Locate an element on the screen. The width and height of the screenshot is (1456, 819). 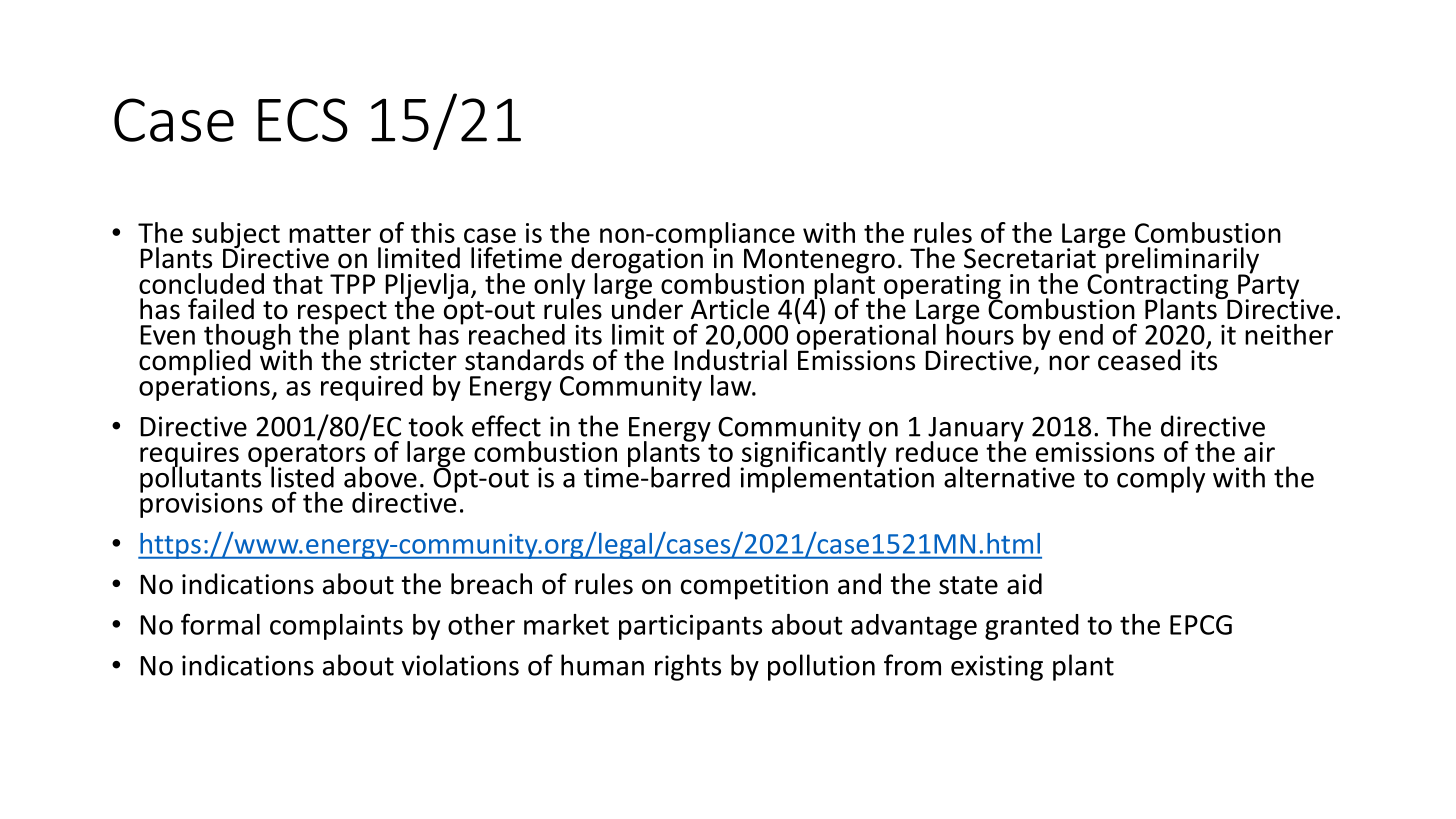
provisions is located at coordinates (201, 504).
